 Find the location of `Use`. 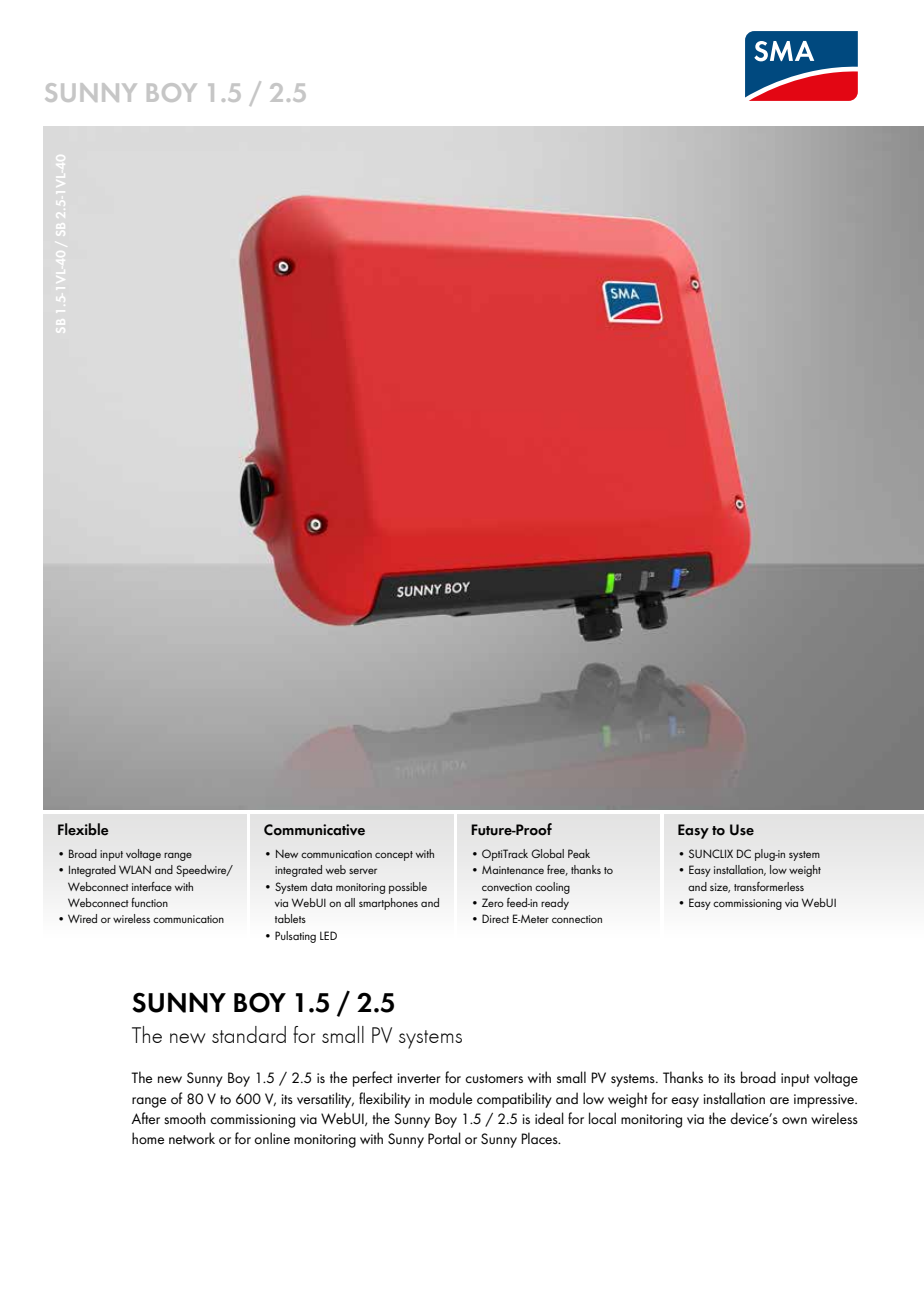

Use is located at coordinates (742, 830).
